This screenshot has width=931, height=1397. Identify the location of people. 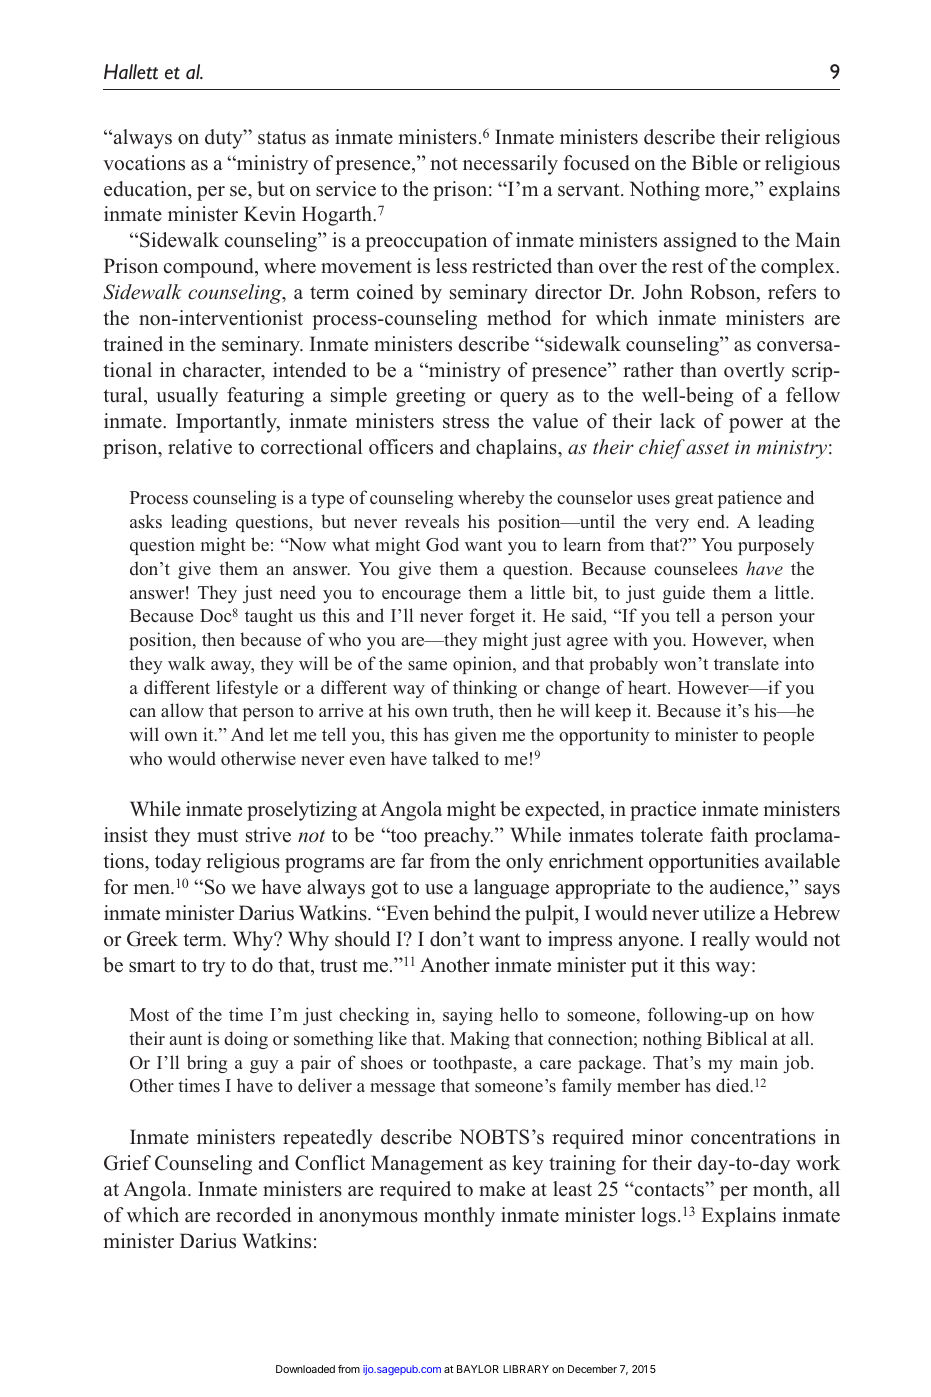
(788, 736).
